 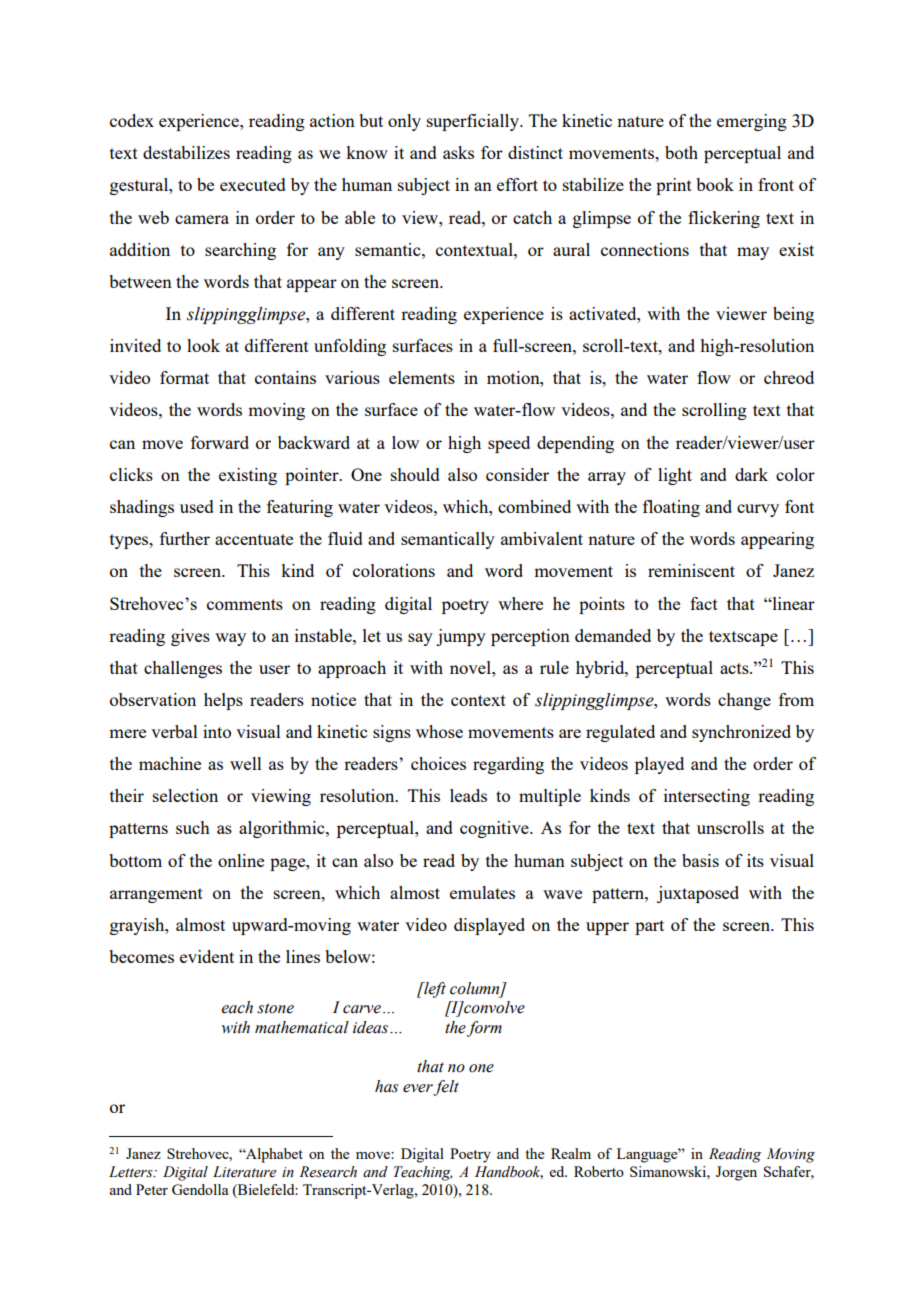 I want to click on Literature, so click(x=244, y=1172).
